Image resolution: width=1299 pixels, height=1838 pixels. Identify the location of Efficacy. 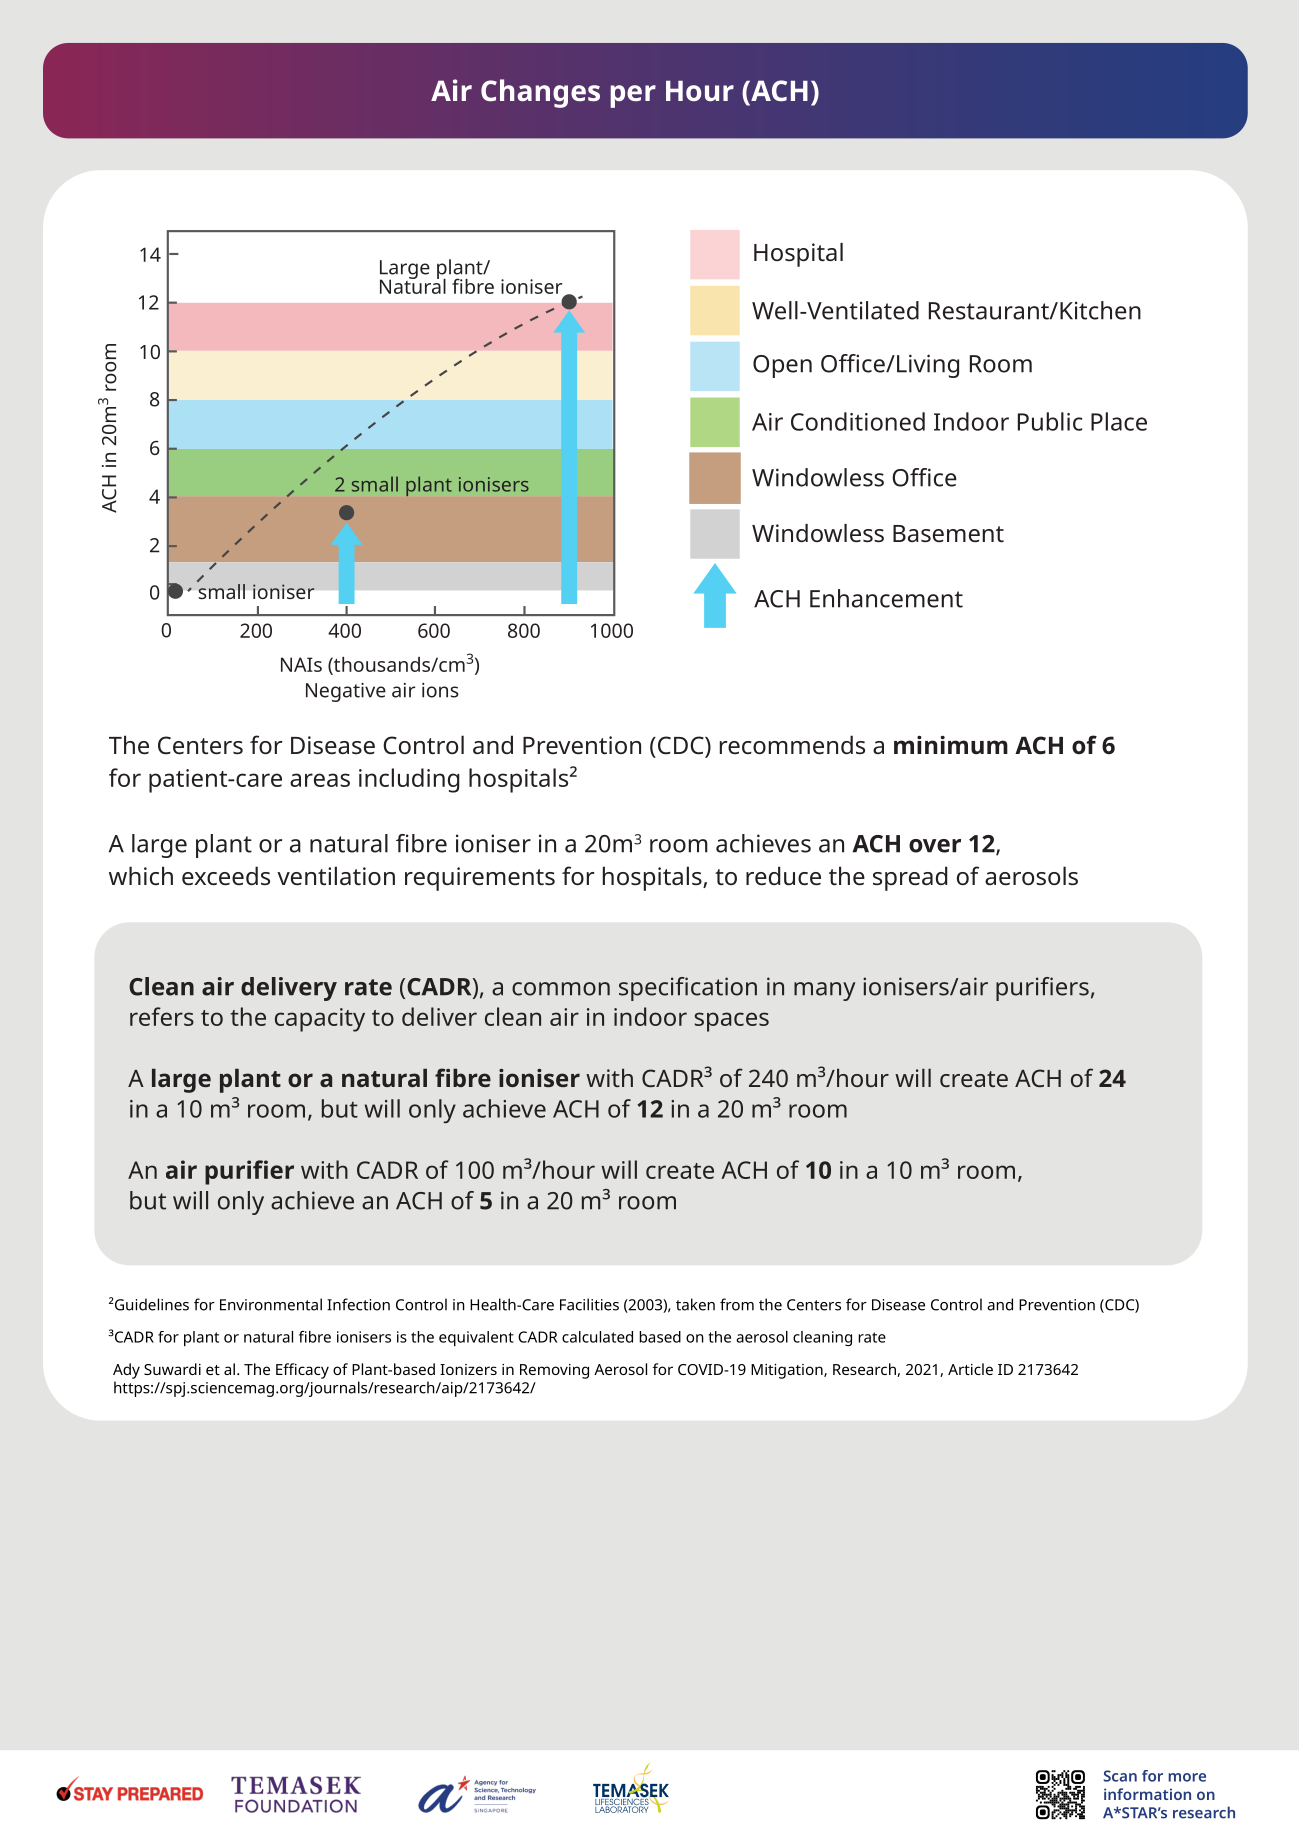
(302, 1371).
